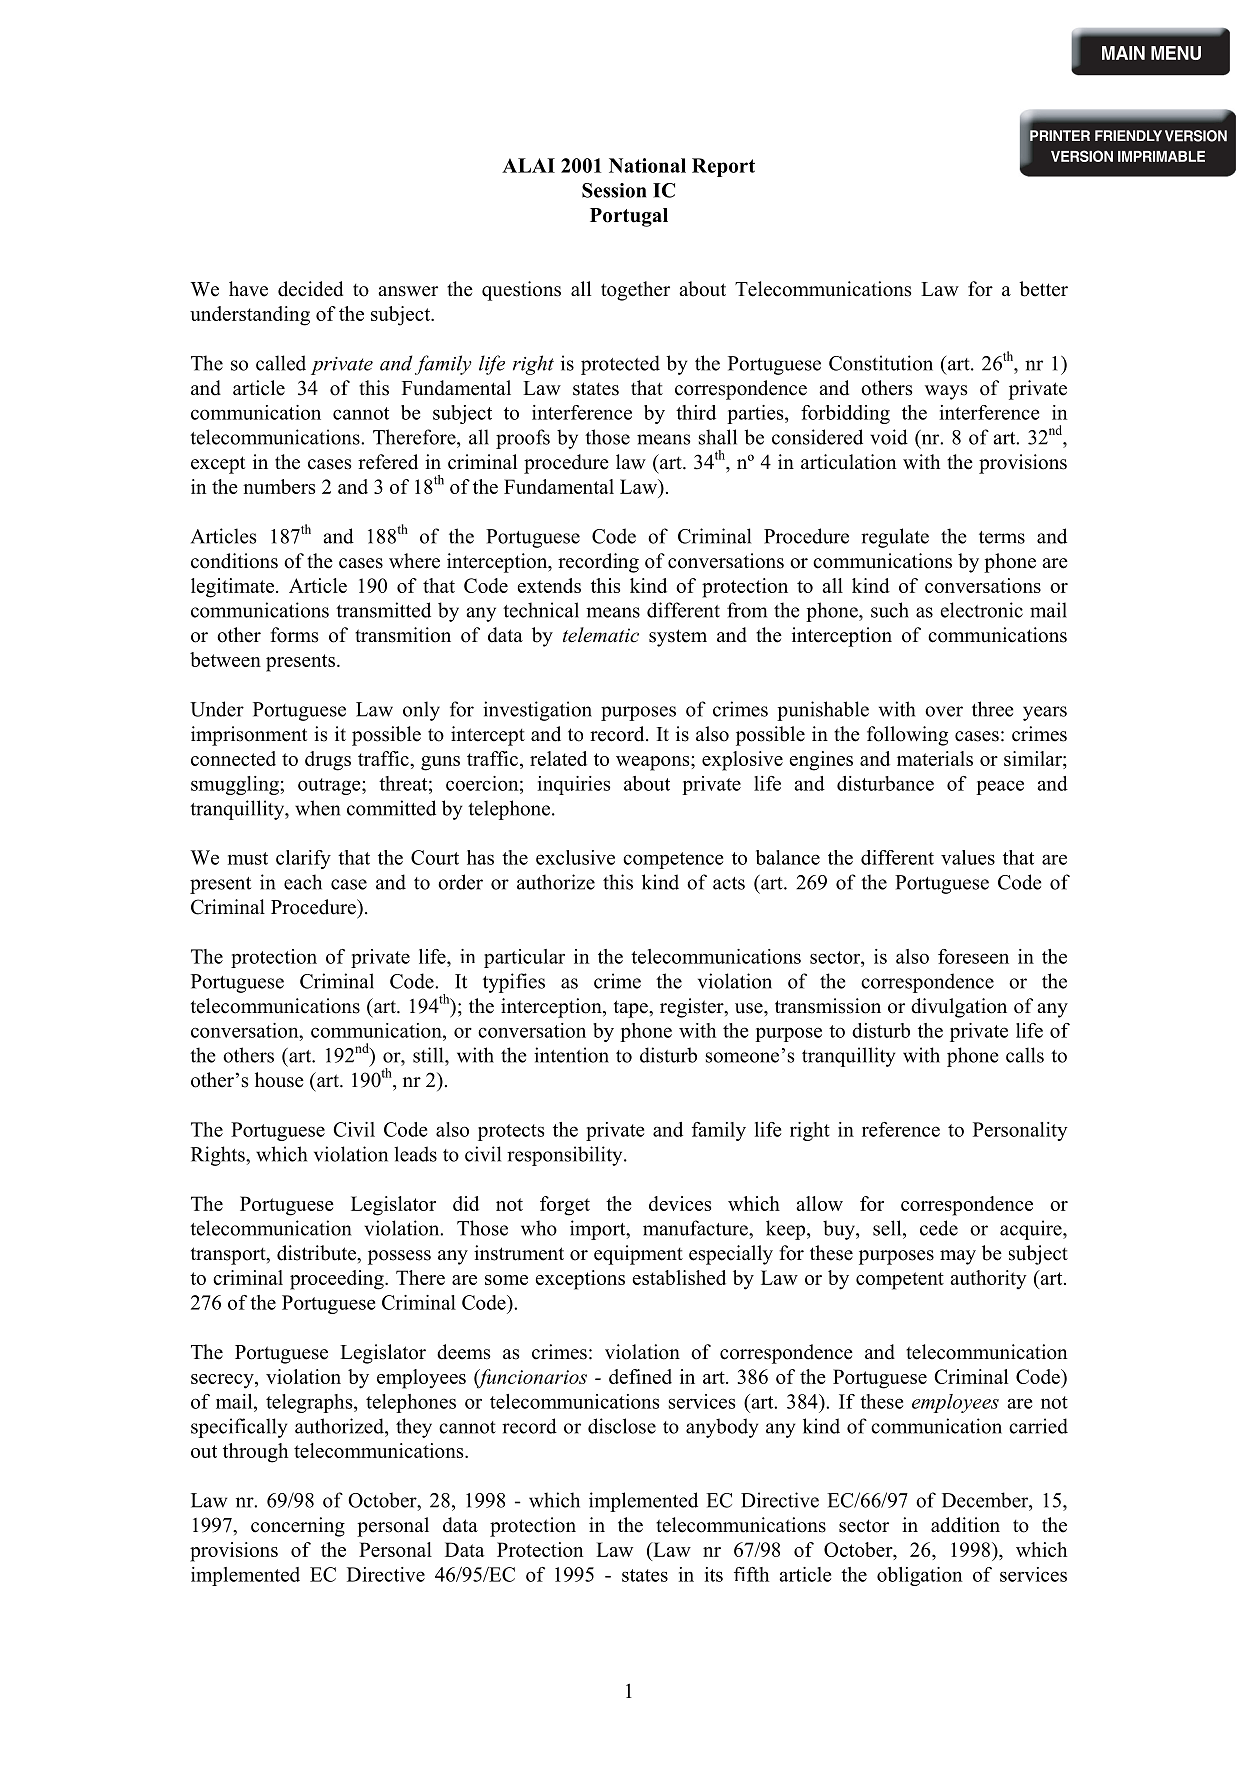  I want to click on terms, so click(1002, 537).
